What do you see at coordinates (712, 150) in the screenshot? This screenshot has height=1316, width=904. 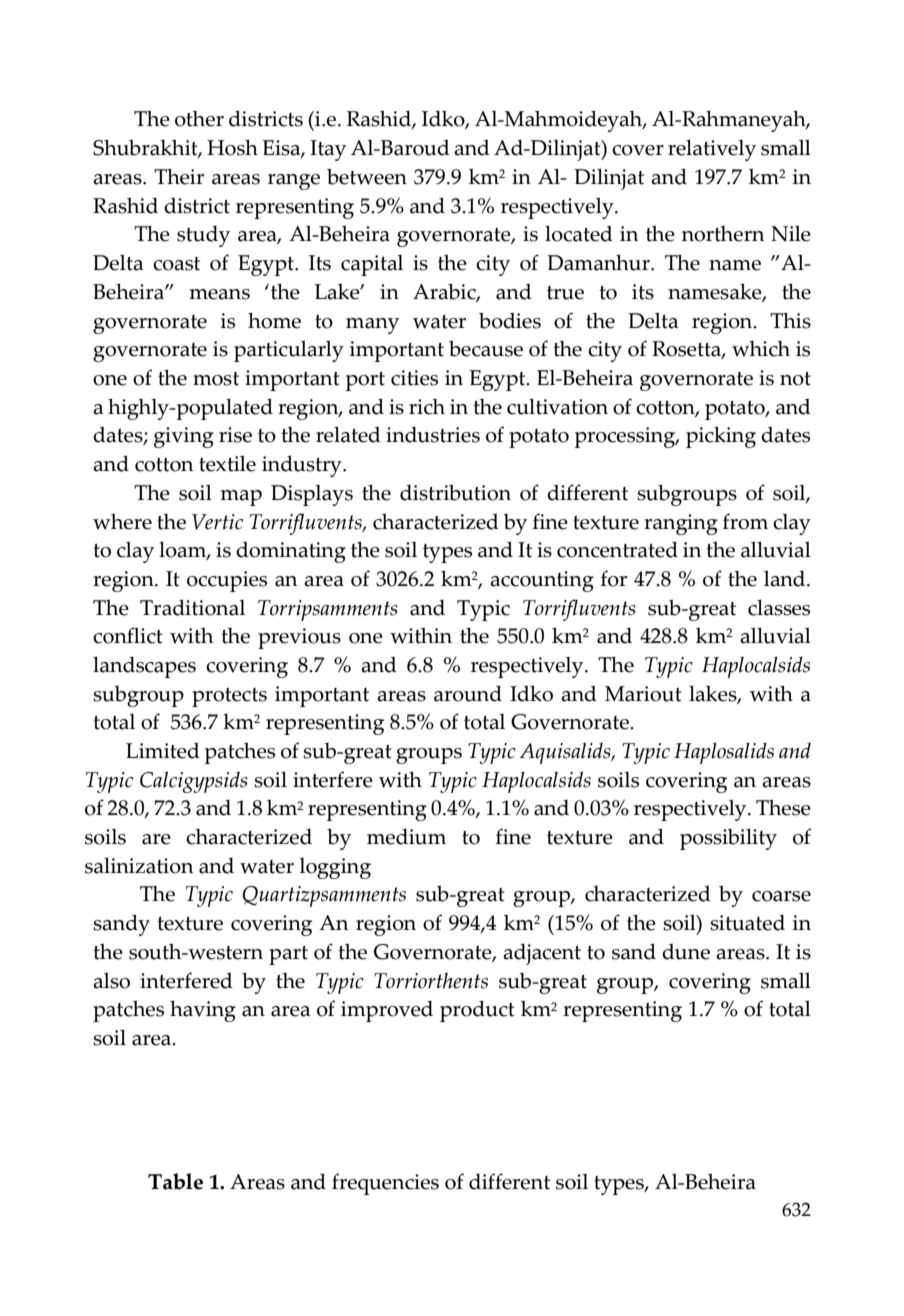 I see `relatively` at bounding box center [712, 150].
